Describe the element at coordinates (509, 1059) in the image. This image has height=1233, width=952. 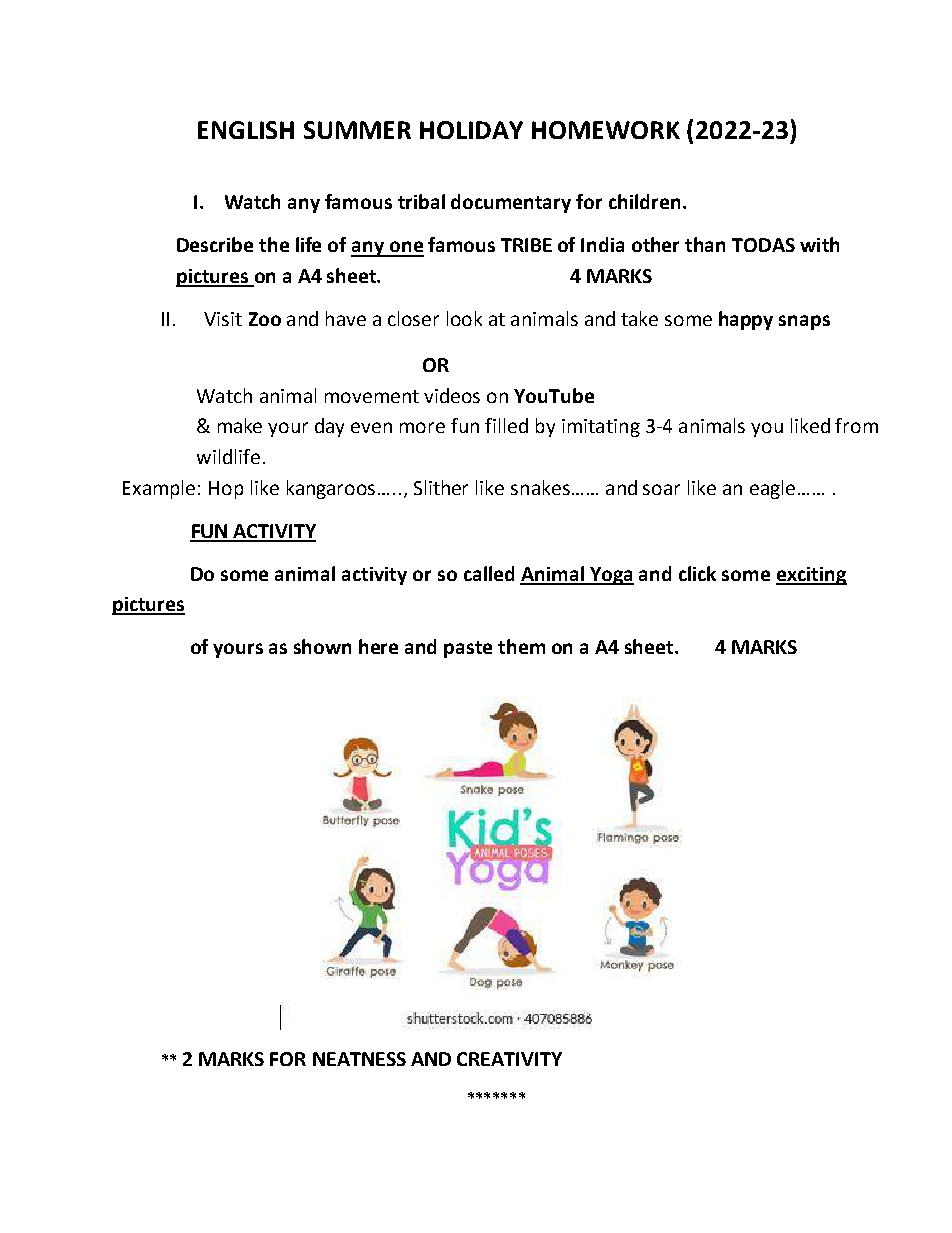
I see `CREATIVITY` at that location.
